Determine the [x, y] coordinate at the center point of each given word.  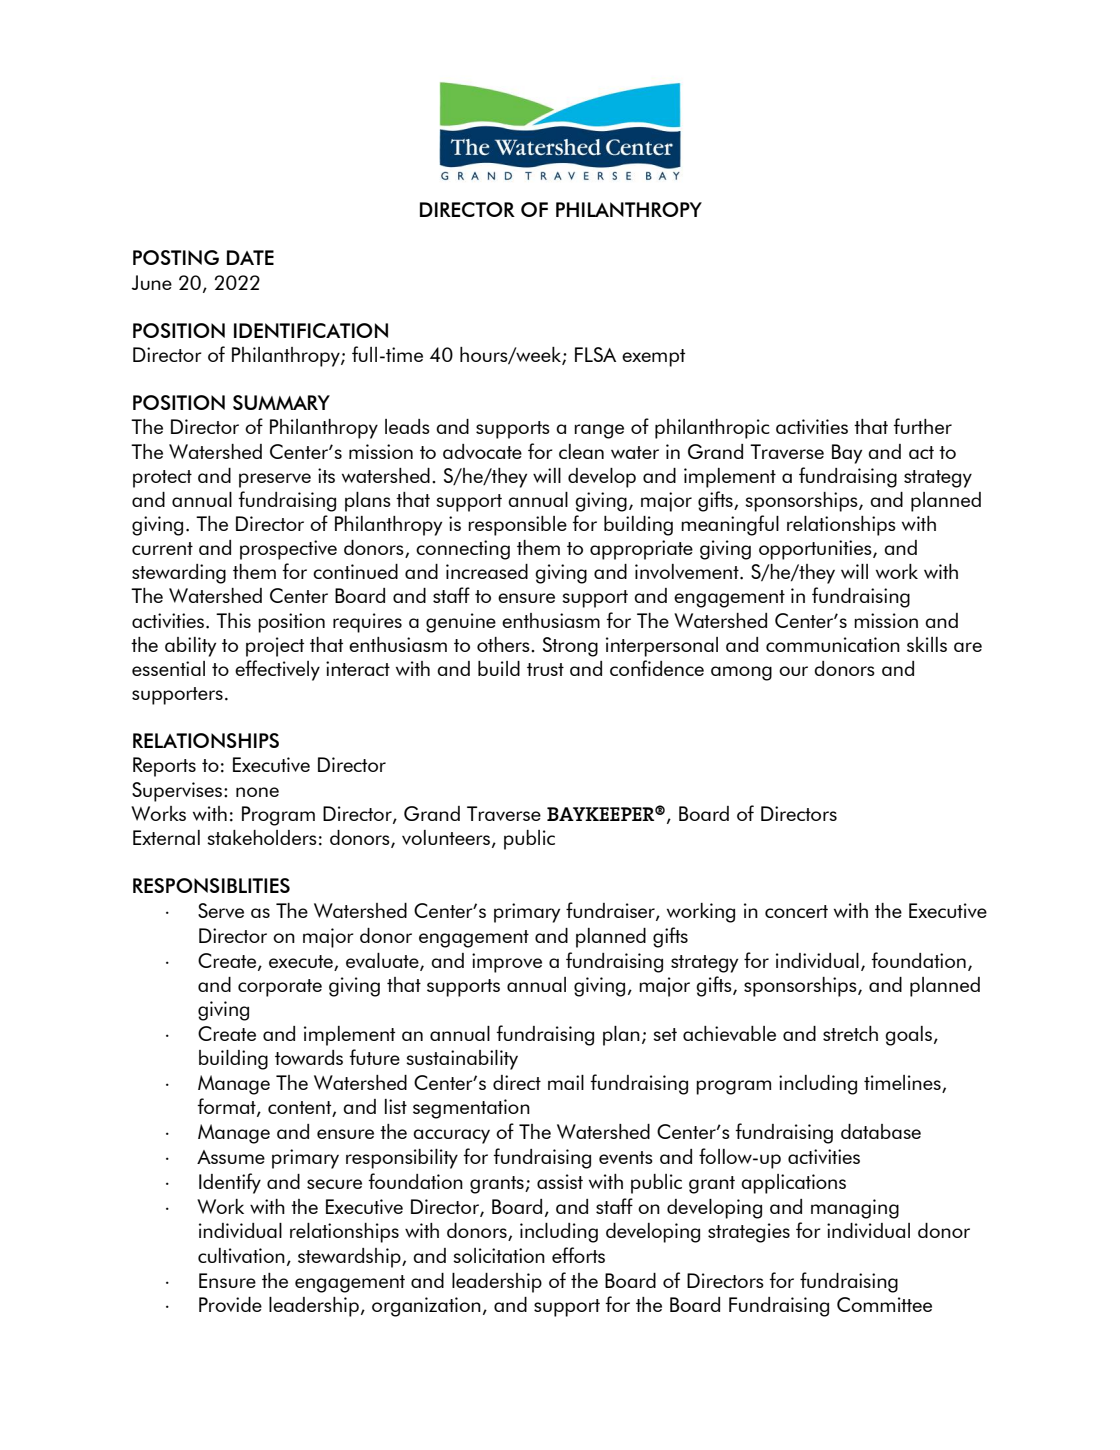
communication [833, 644]
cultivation [241, 1255]
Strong [570, 647]
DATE [250, 257]
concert [796, 911]
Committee [884, 1304]
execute [302, 963]
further [922, 426]
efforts [578, 1255]
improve [507, 963]
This [233, 620]
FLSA [595, 354]
